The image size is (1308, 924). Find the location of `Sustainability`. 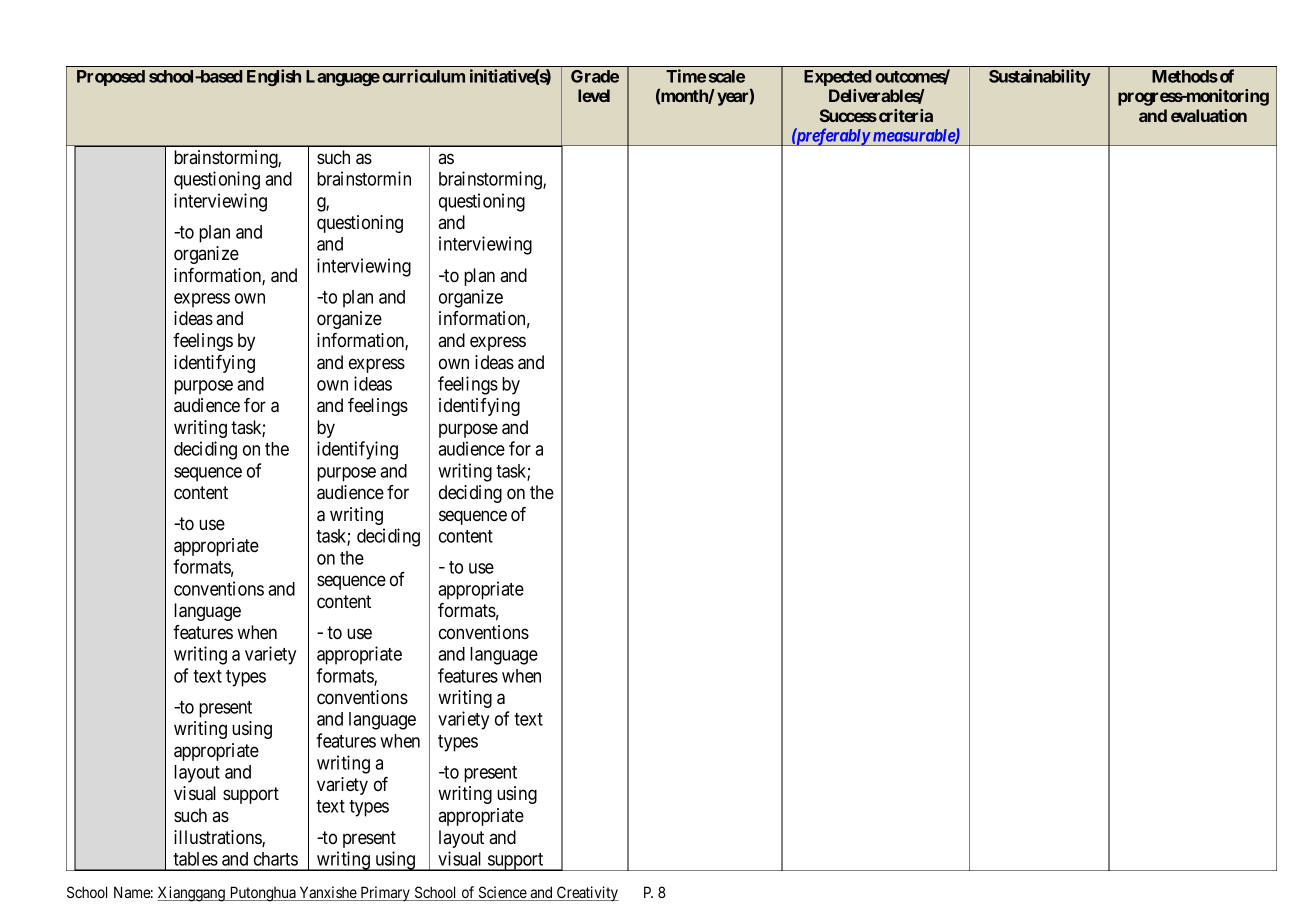

Sustainability is located at coordinates (1040, 77).
